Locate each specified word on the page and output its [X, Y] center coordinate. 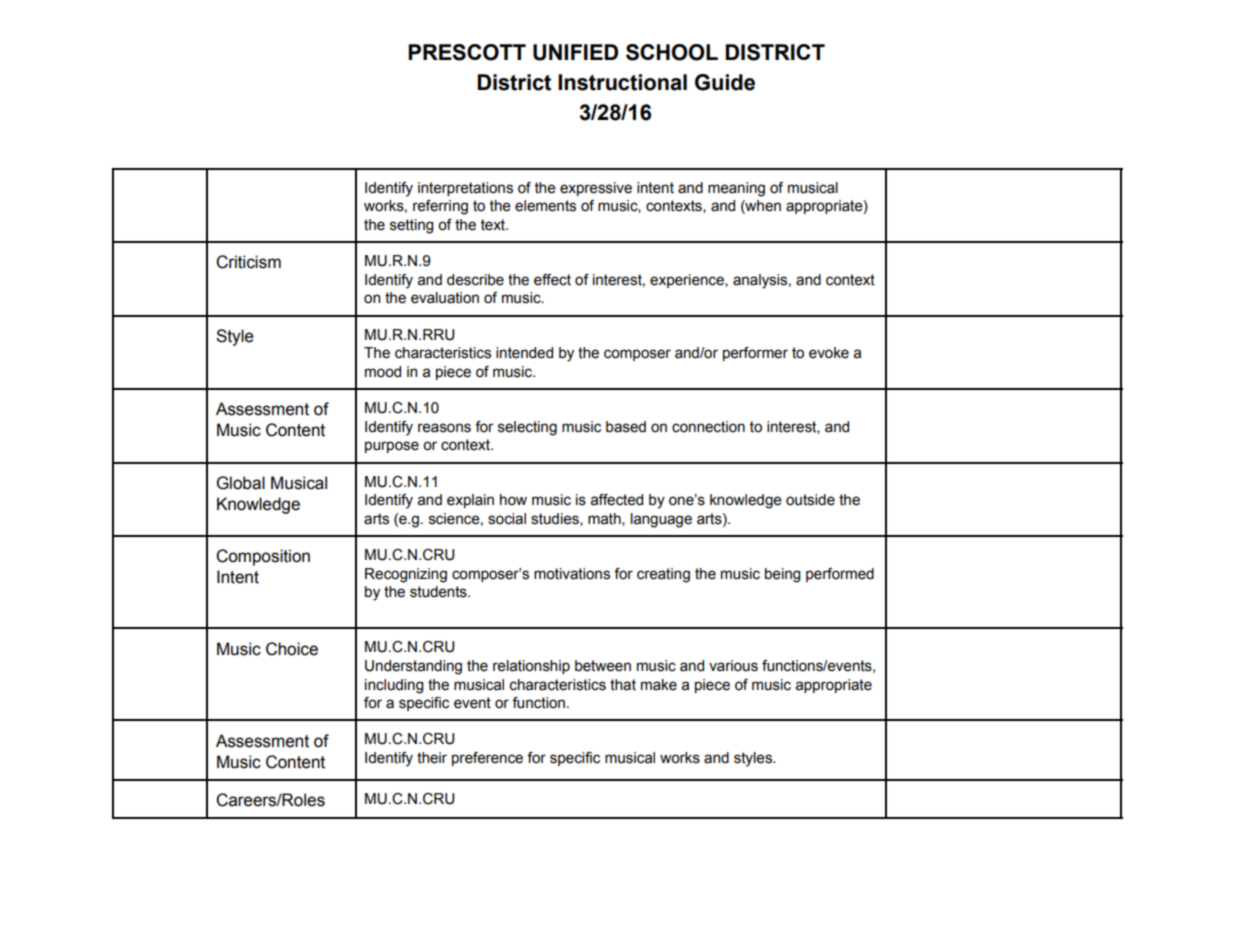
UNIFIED [575, 52]
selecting [527, 428]
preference [487, 759]
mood [383, 372]
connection [708, 427]
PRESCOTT [467, 52]
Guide [725, 82]
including [394, 686]
